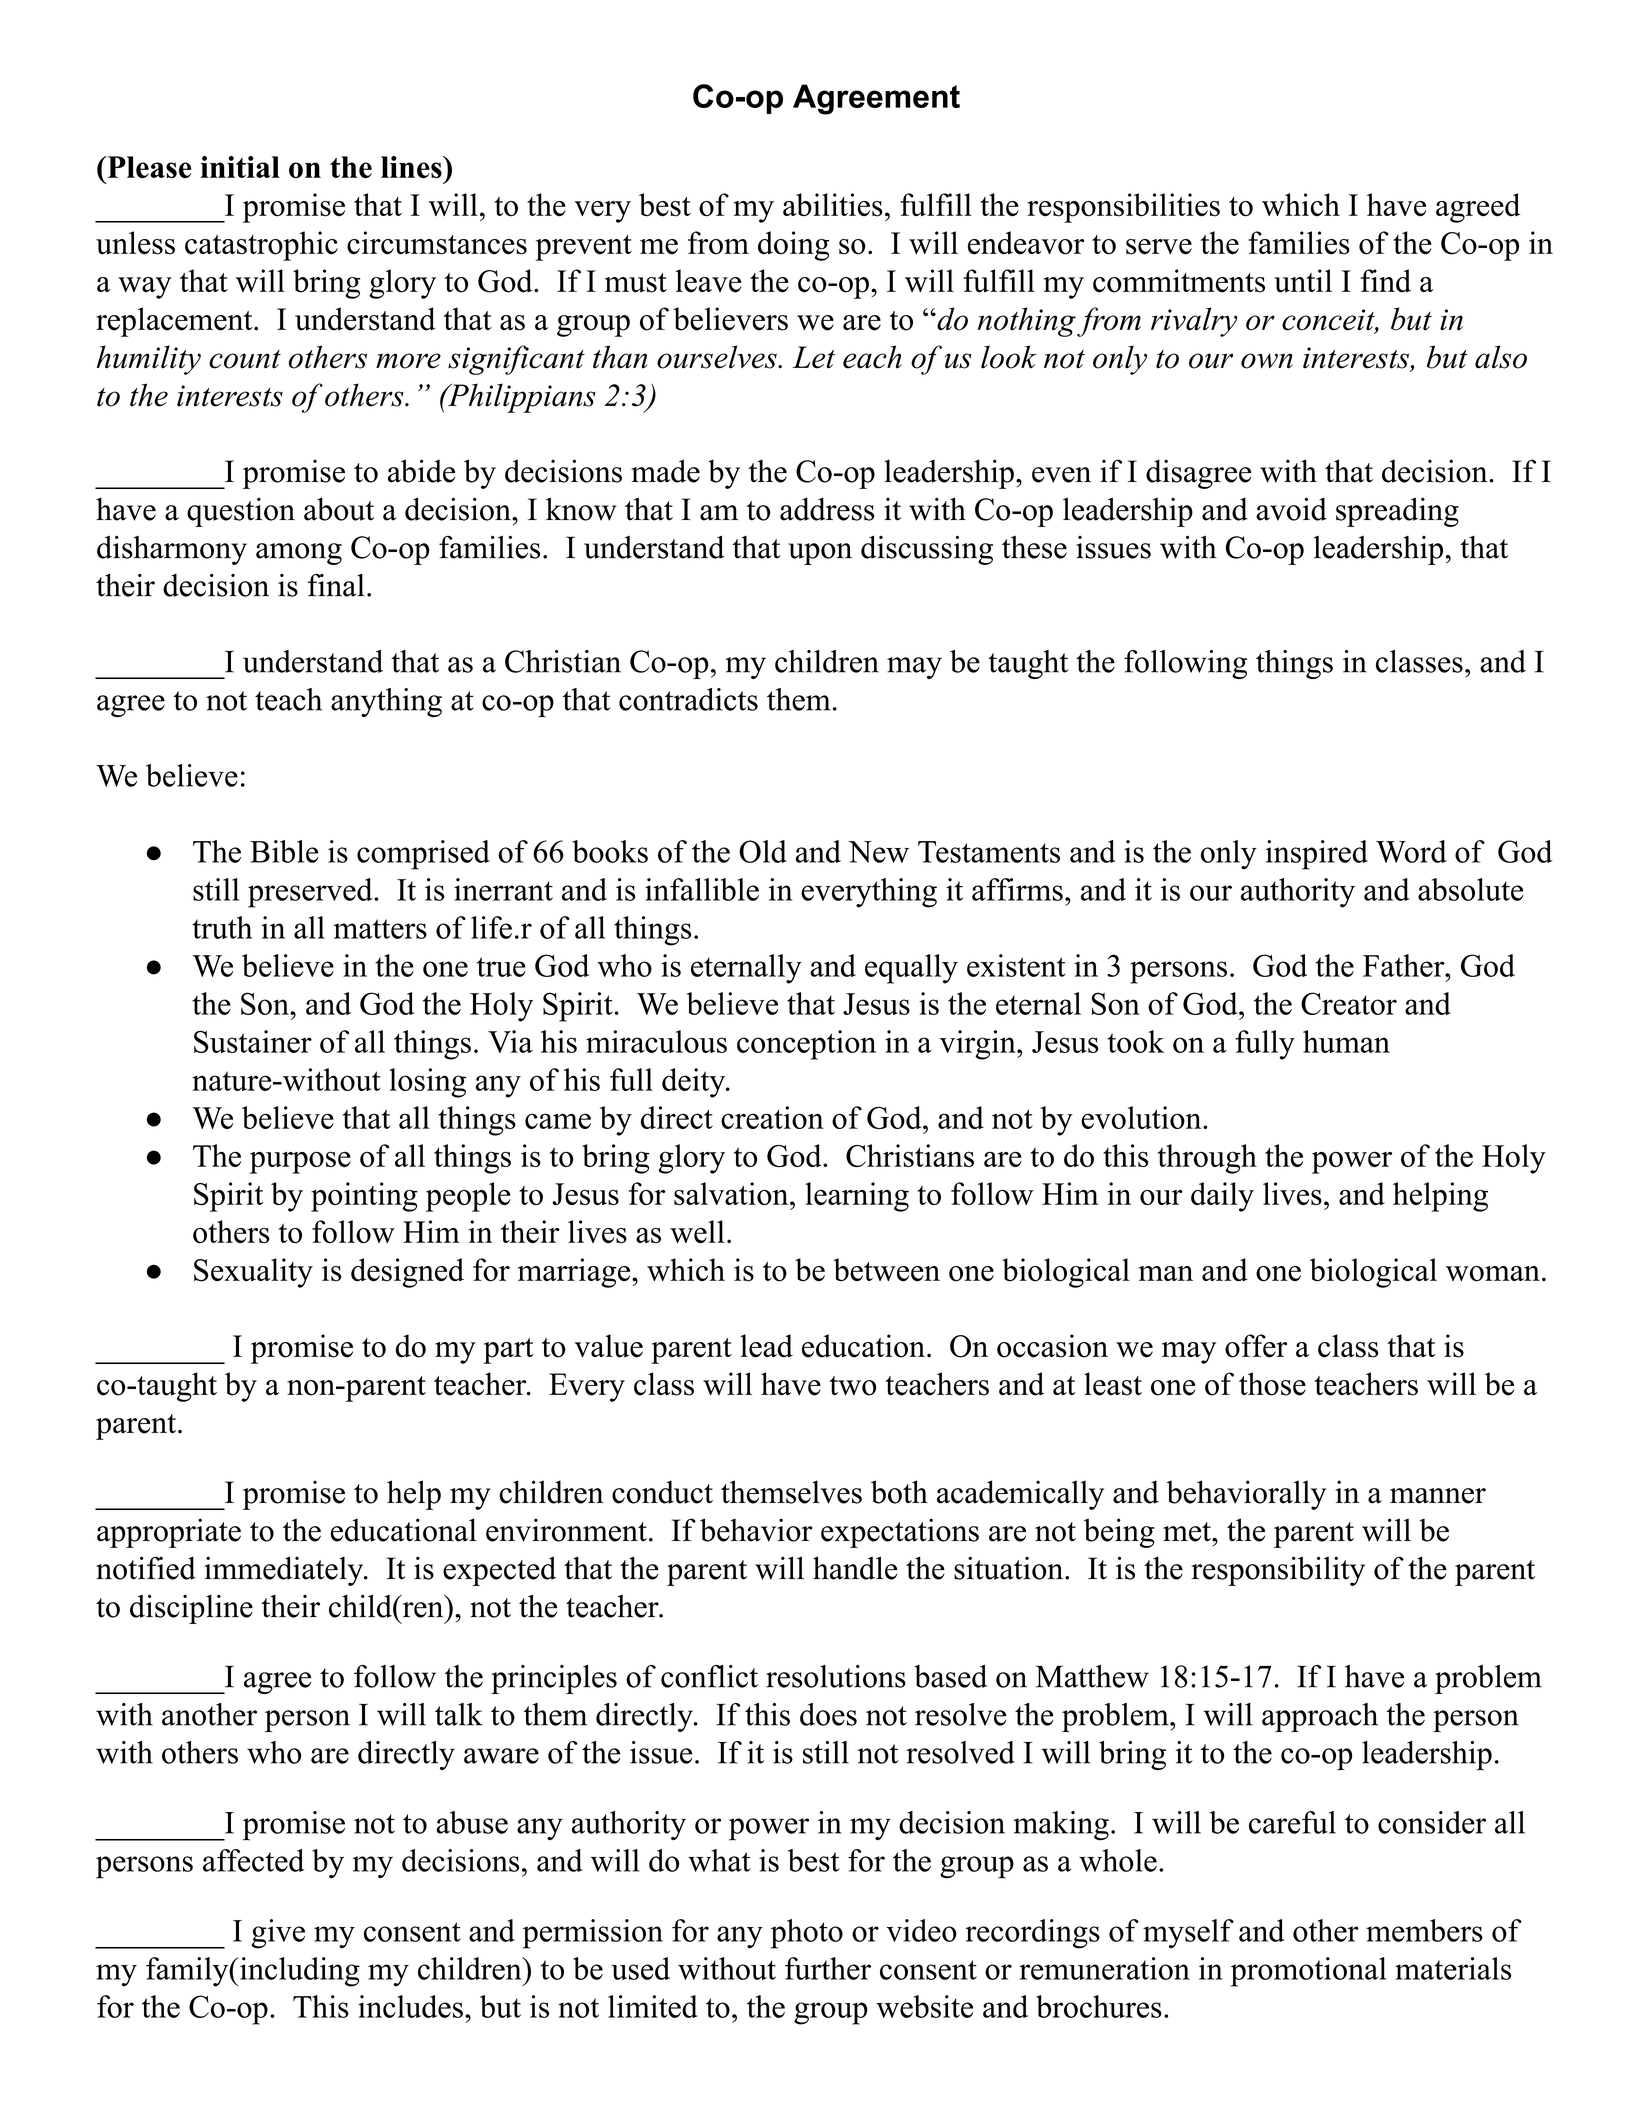  I want to click on human, so click(1346, 1041).
